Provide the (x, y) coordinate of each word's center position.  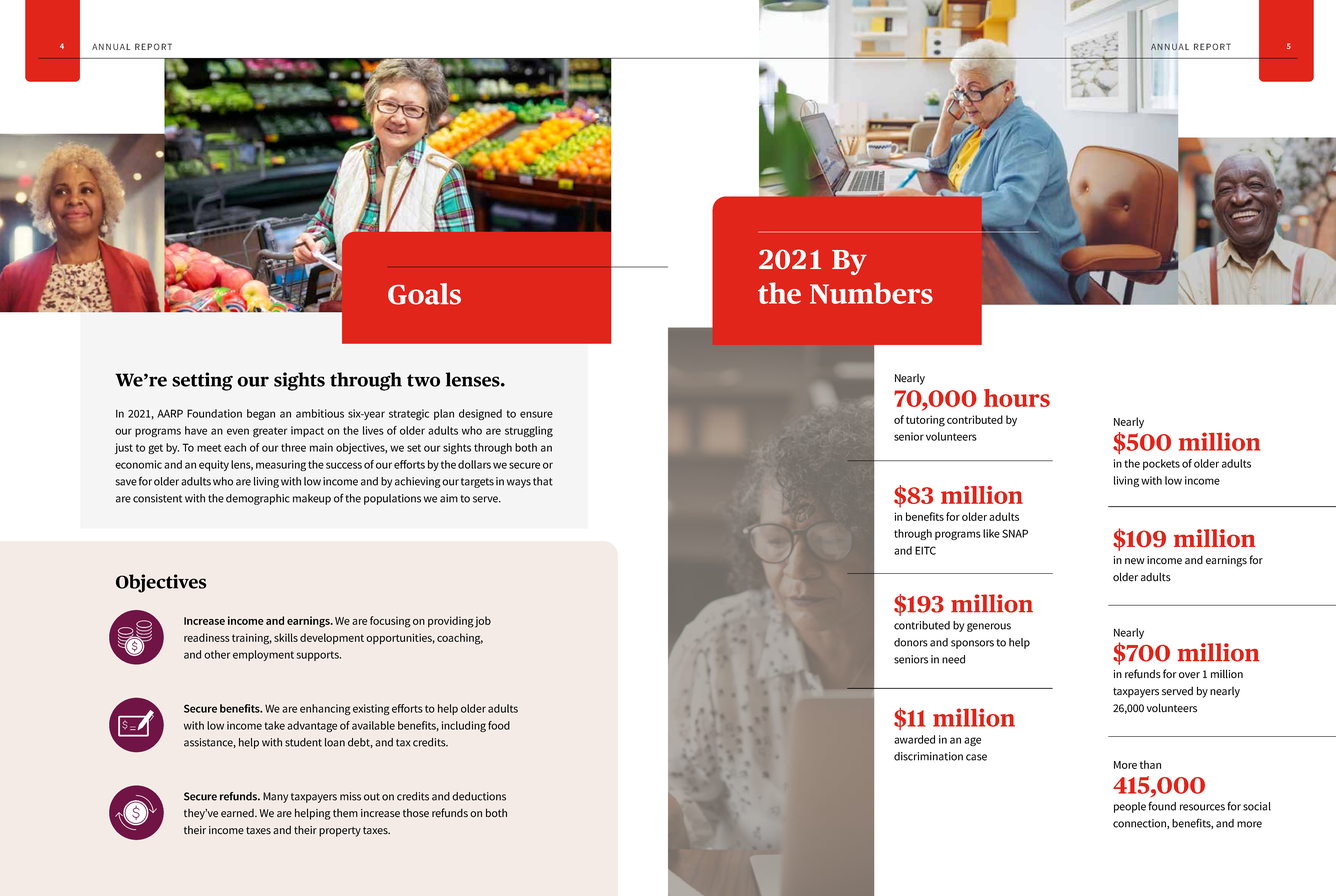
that (543, 481)
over (1189, 675)
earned (238, 813)
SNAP (1015, 533)
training (252, 639)
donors (911, 642)
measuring (281, 465)
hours (1017, 398)
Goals (424, 294)
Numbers (871, 293)
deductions (479, 796)
